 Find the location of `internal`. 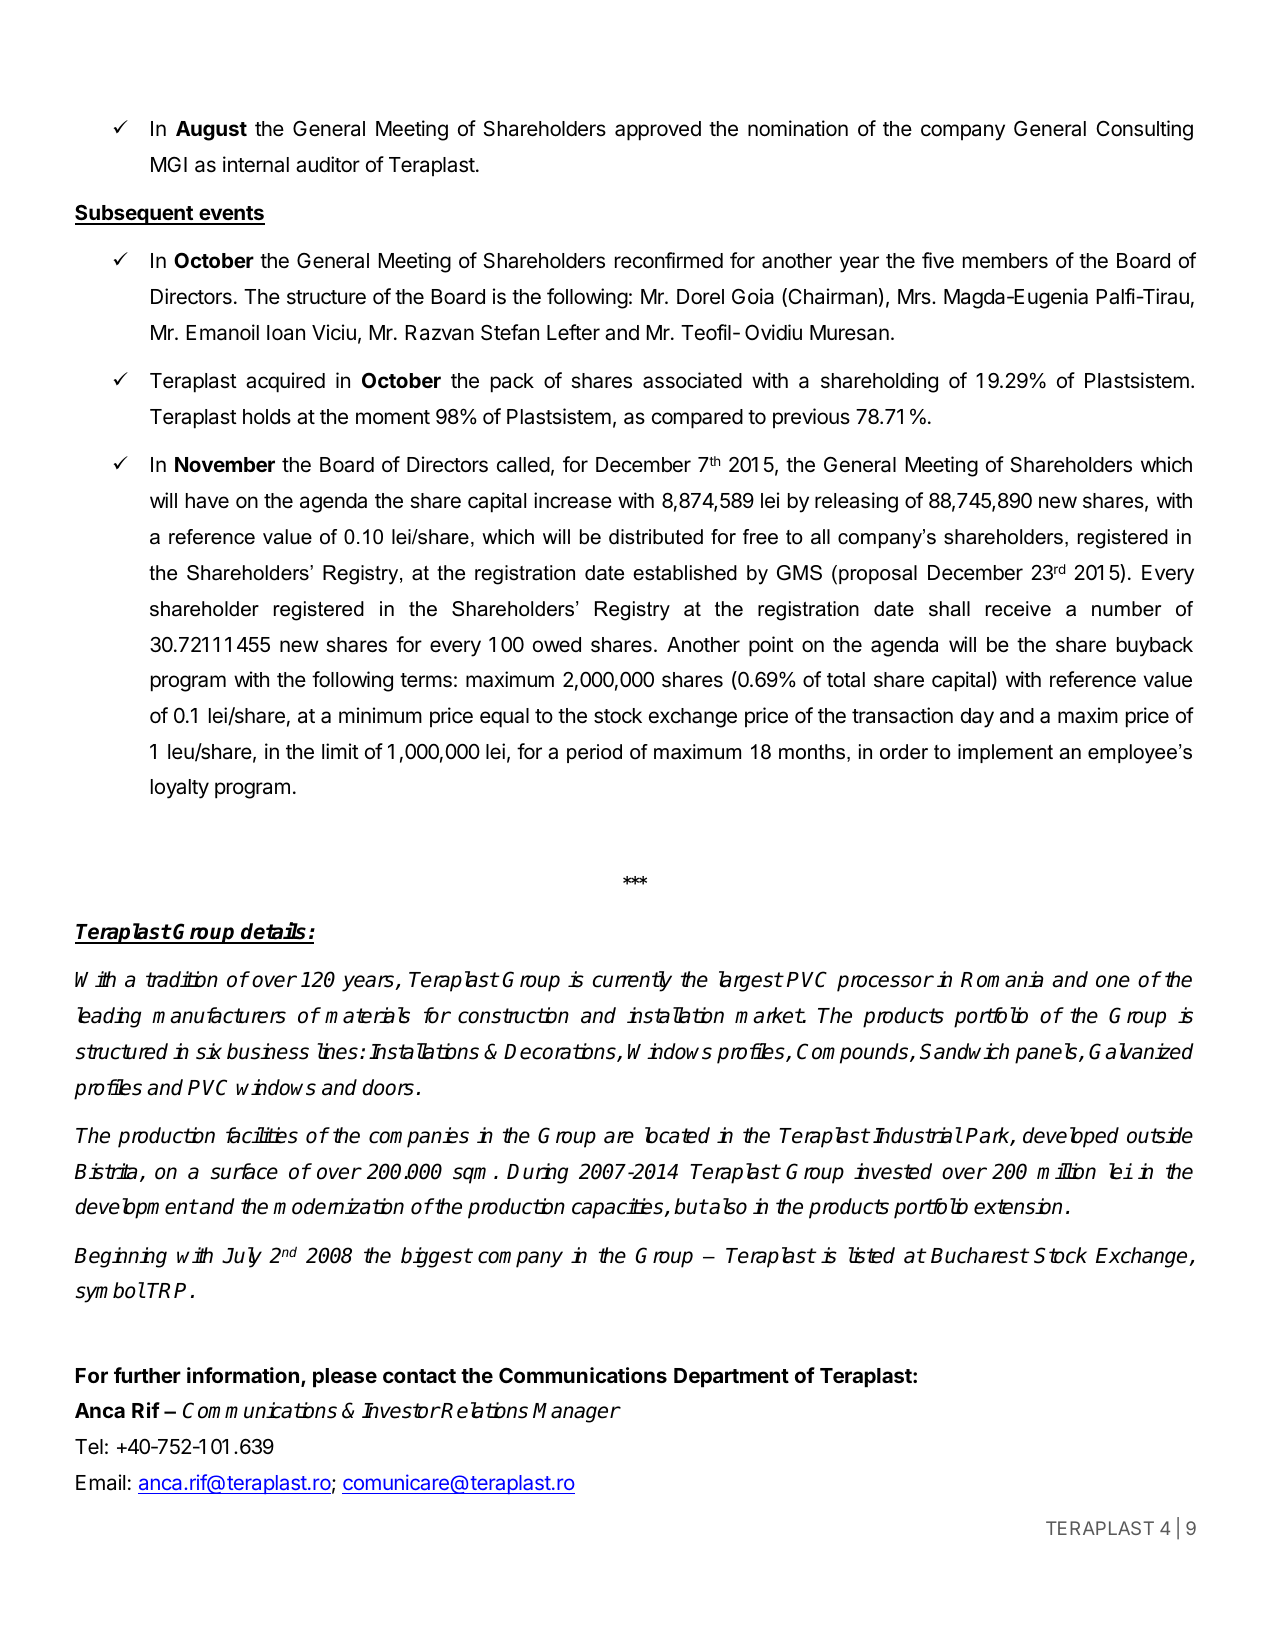

internal is located at coordinates (256, 164).
